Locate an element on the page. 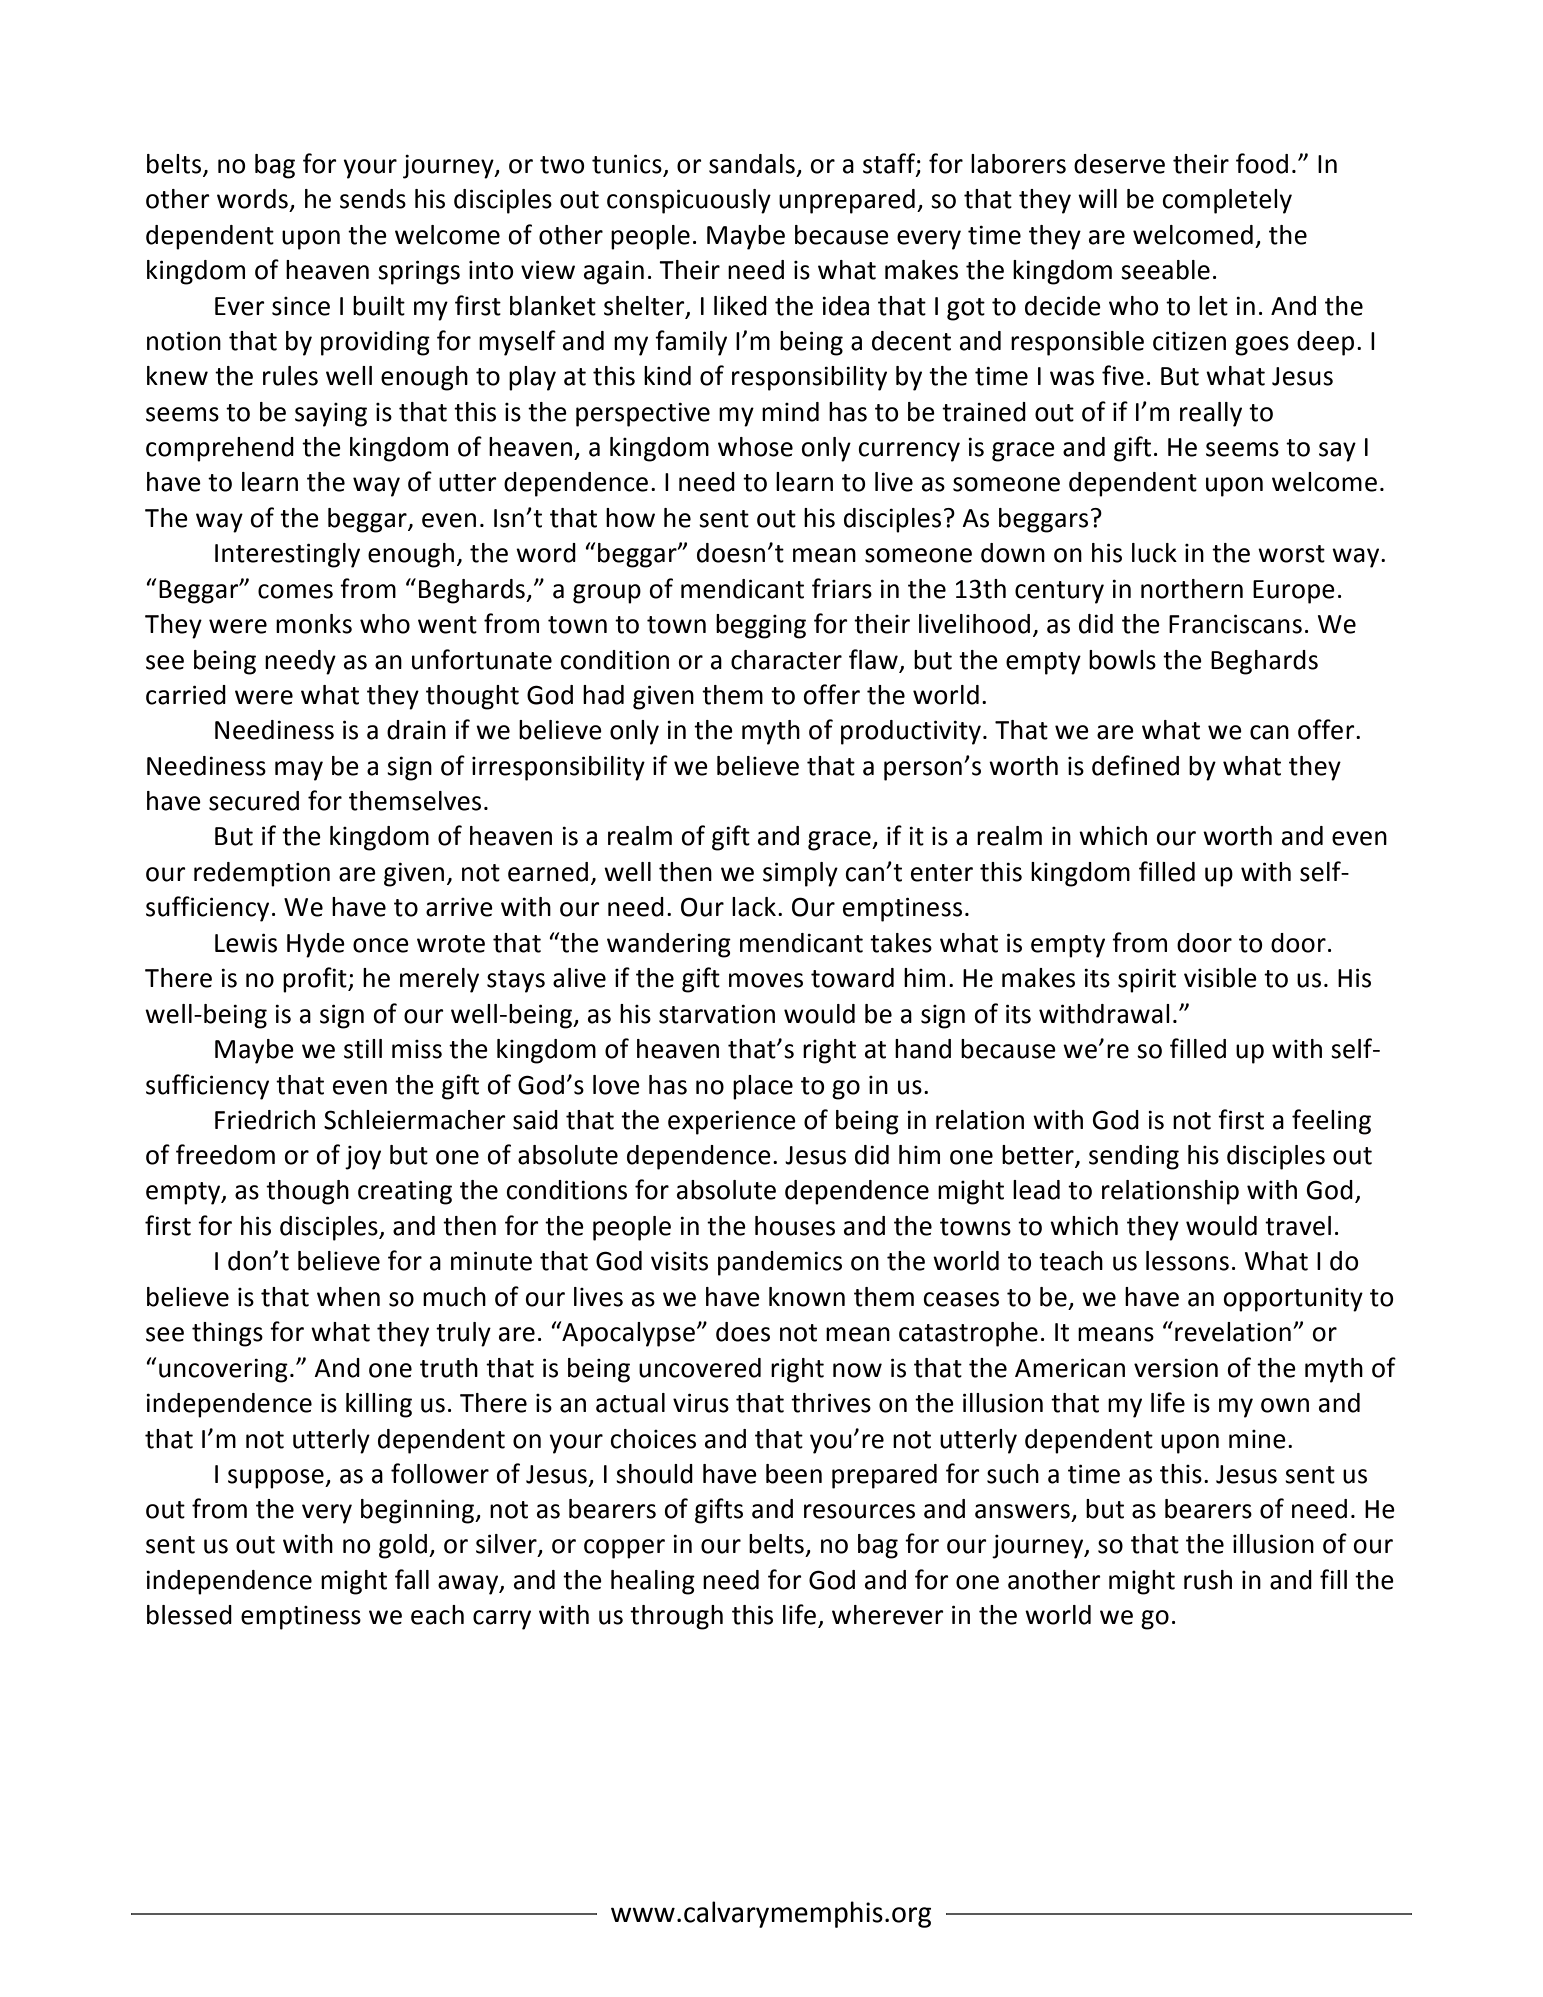 The height and width of the document is (1997, 1543). fall is located at coordinates (412, 1579).
